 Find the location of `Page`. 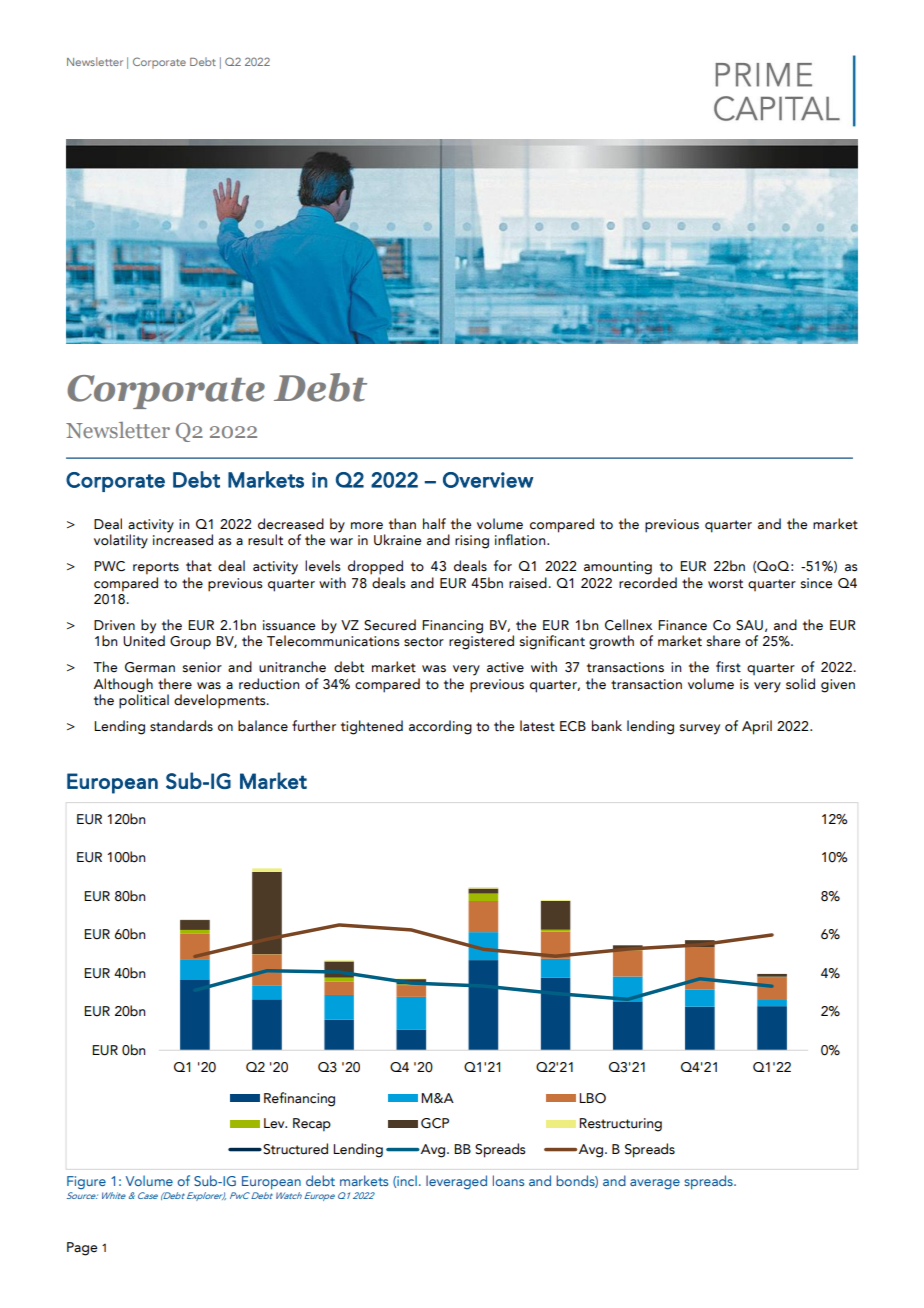

Page is located at coordinates (82, 1249).
